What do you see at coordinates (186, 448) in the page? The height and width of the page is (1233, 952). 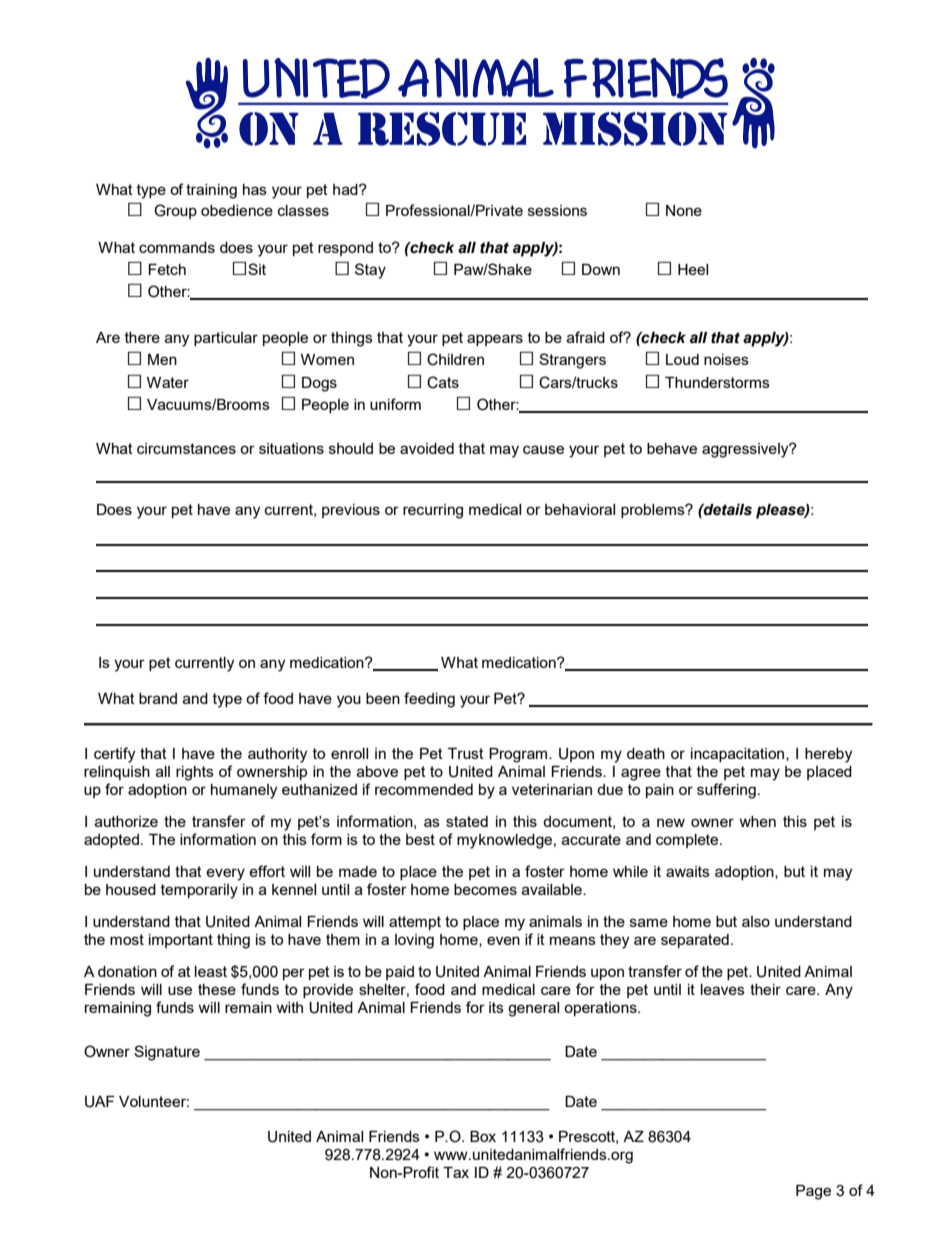 I see `circumstances` at bounding box center [186, 448].
